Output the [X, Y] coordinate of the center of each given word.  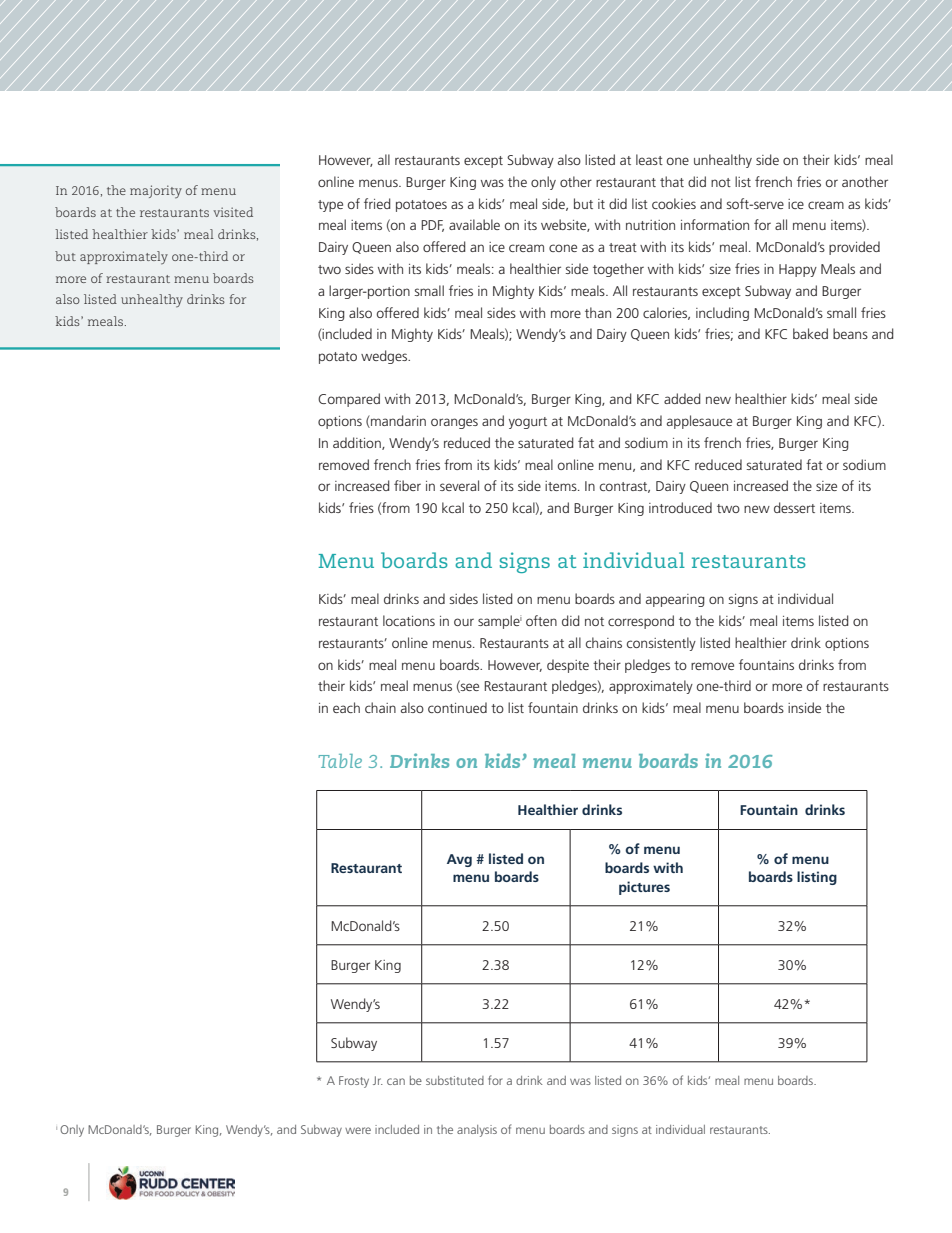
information [715, 224]
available [474, 224]
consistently [661, 644]
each [346, 707]
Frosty [354, 1082]
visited [233, 212]
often [541, 620]
